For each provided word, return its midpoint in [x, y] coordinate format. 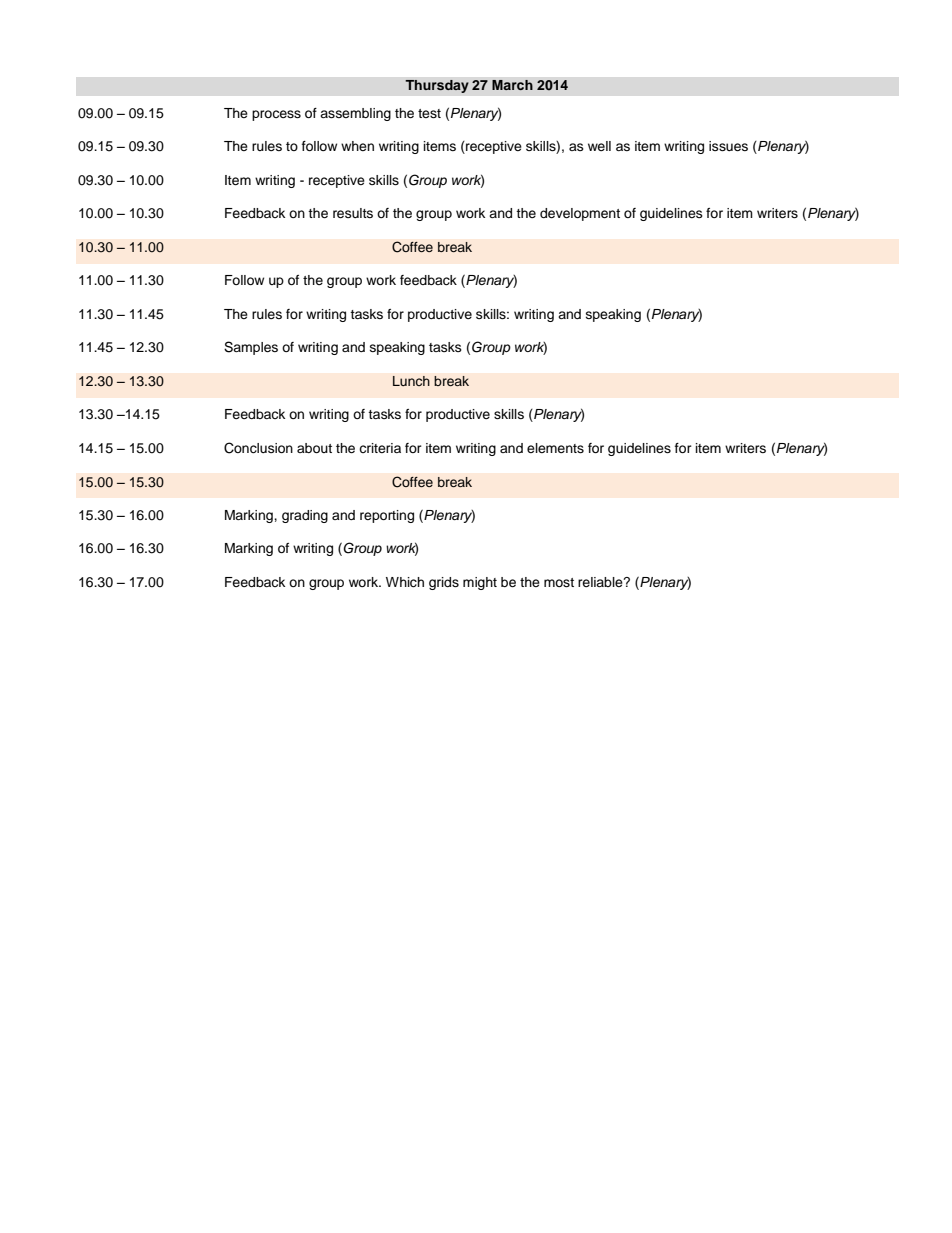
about [314, 448]
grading [305, 516]
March [512, 85]
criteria [380, 448]
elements [555, 448]
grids [444, 583]
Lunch [411, 381]
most [559, 582]
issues [728, 146]
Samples [251, 348]
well [599, 146]
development [580, 214]
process [276, 115]
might [480, 583]
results [353, 213]
